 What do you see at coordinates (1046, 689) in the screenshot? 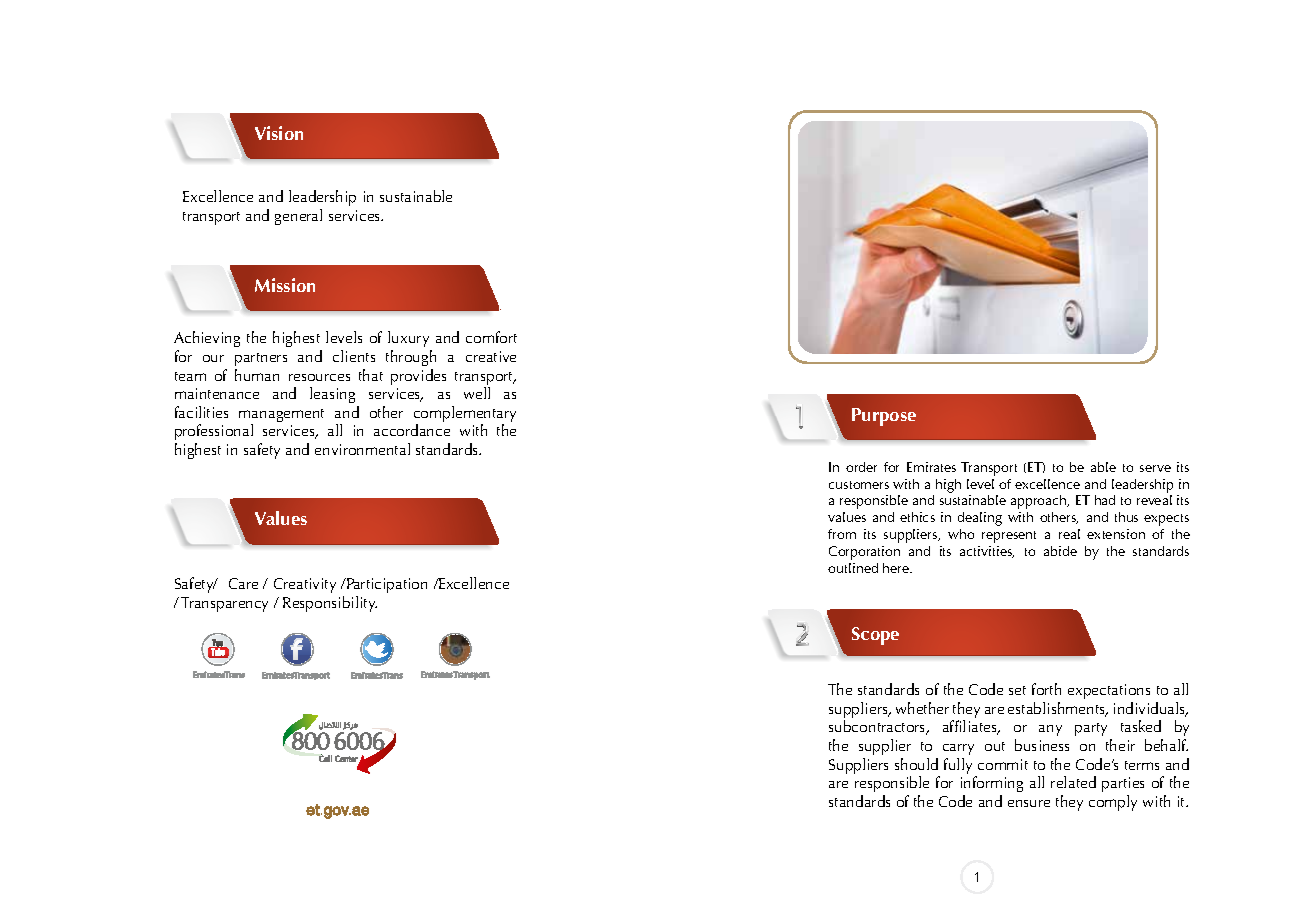
I see `forth` at bounding box center [1046, 689].
